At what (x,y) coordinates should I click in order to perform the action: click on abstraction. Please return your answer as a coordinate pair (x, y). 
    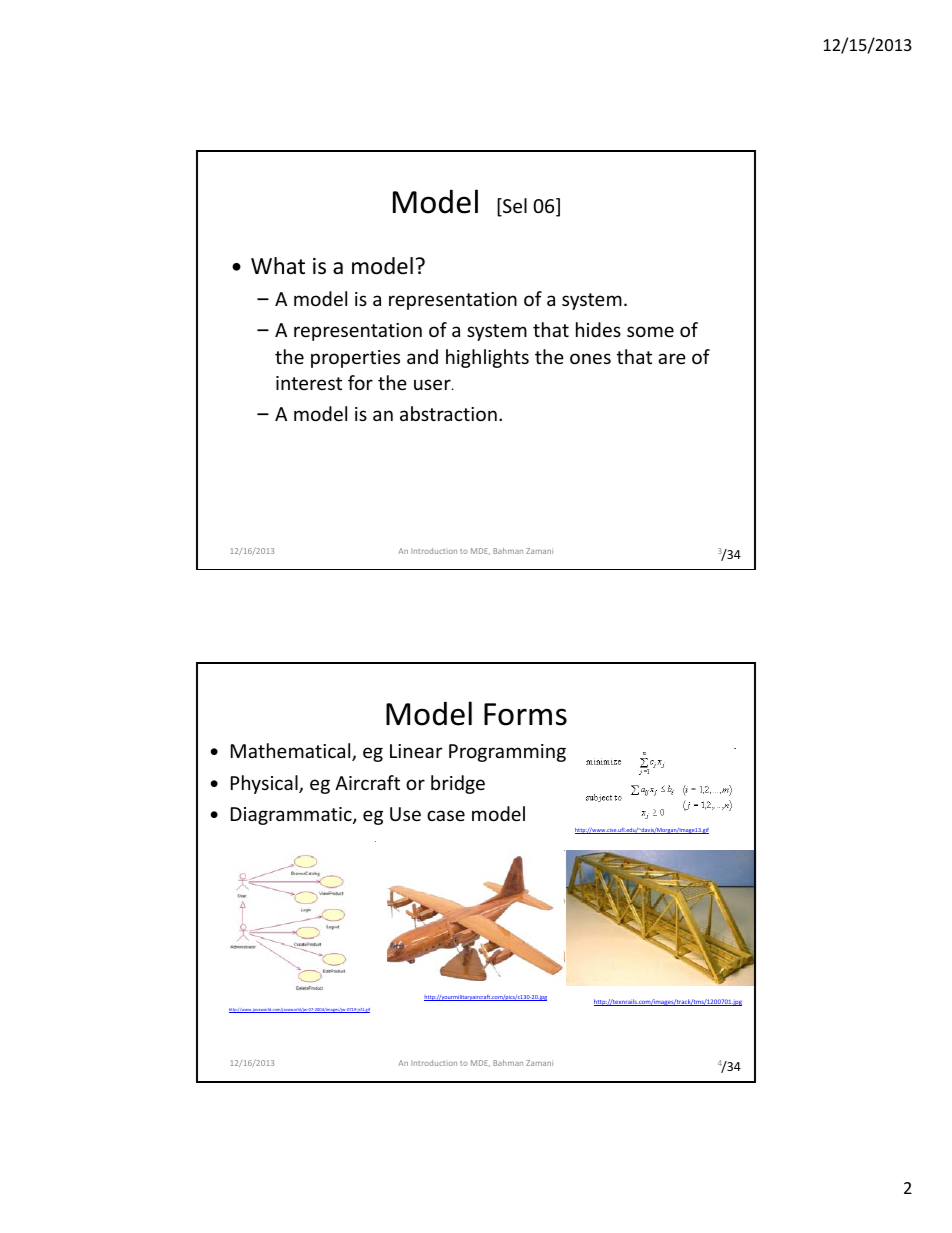
    Looking at the image, I should click on (448, 413).
